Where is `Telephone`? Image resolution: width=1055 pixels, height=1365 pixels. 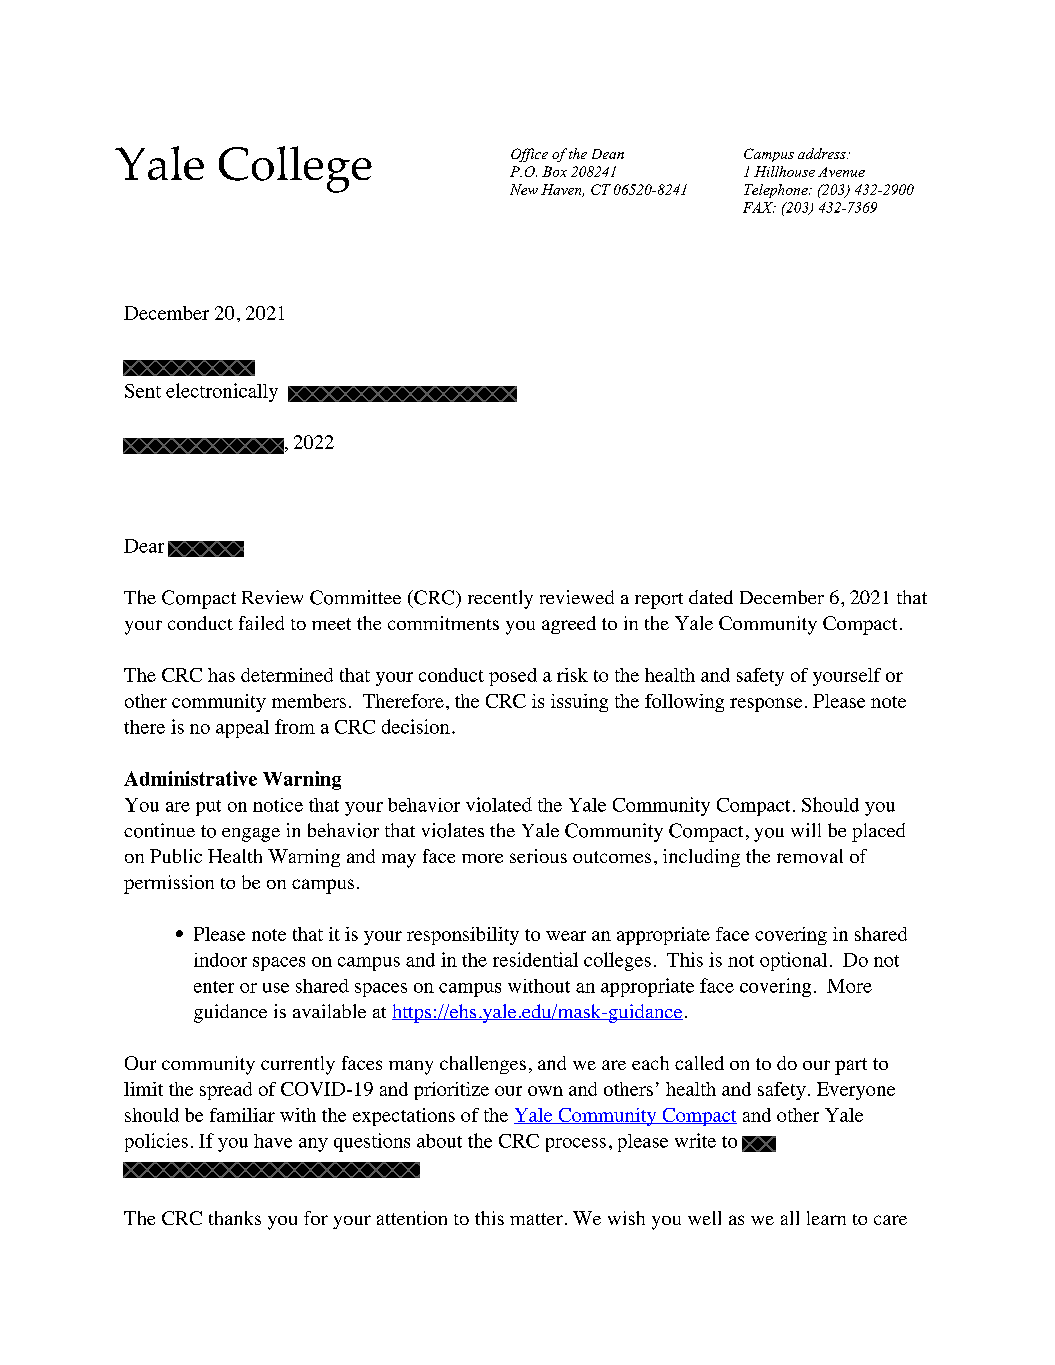 Telephone is located at coordinates (777, 191).
